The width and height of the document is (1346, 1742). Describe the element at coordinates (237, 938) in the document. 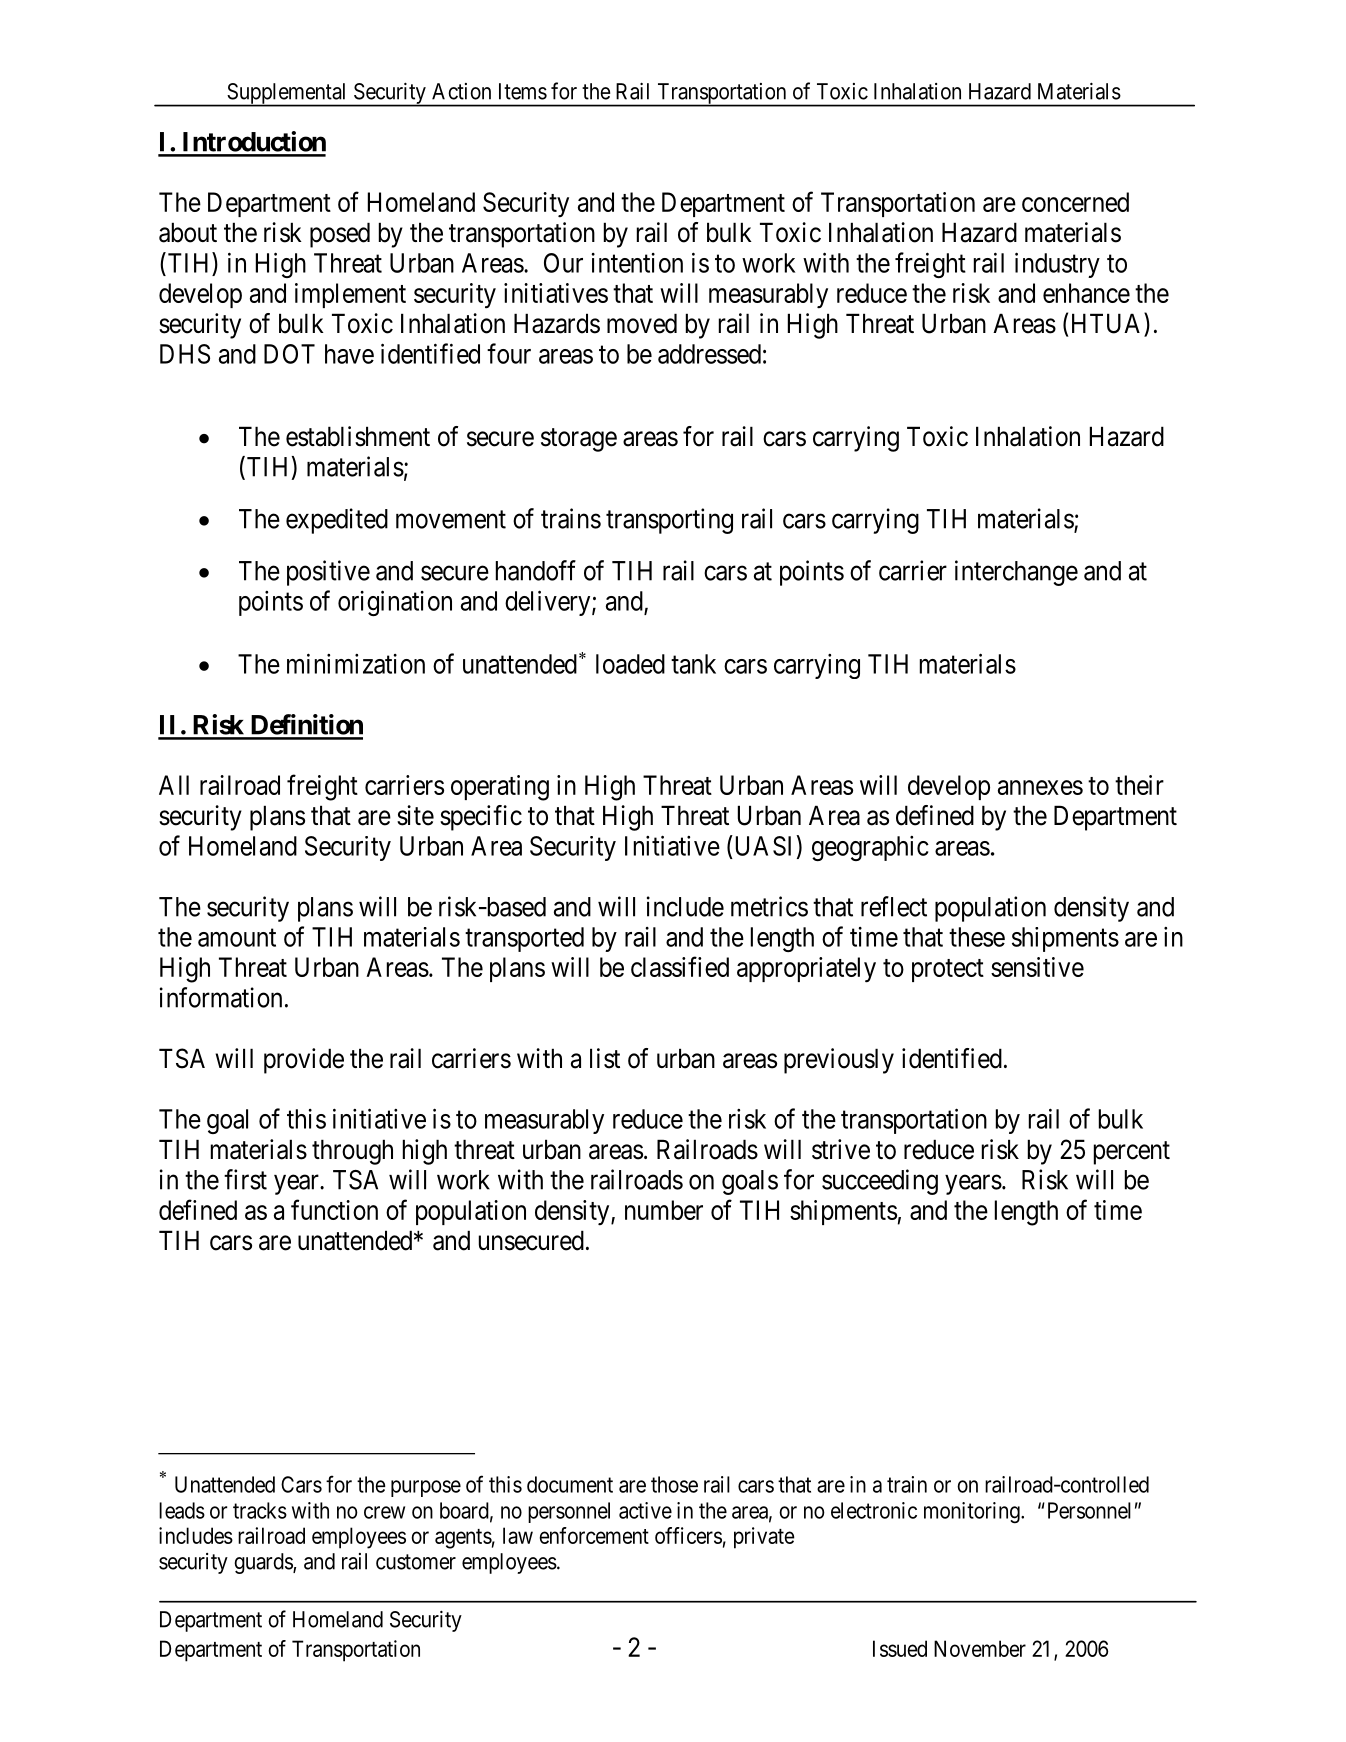

I see `amount` at that location.
